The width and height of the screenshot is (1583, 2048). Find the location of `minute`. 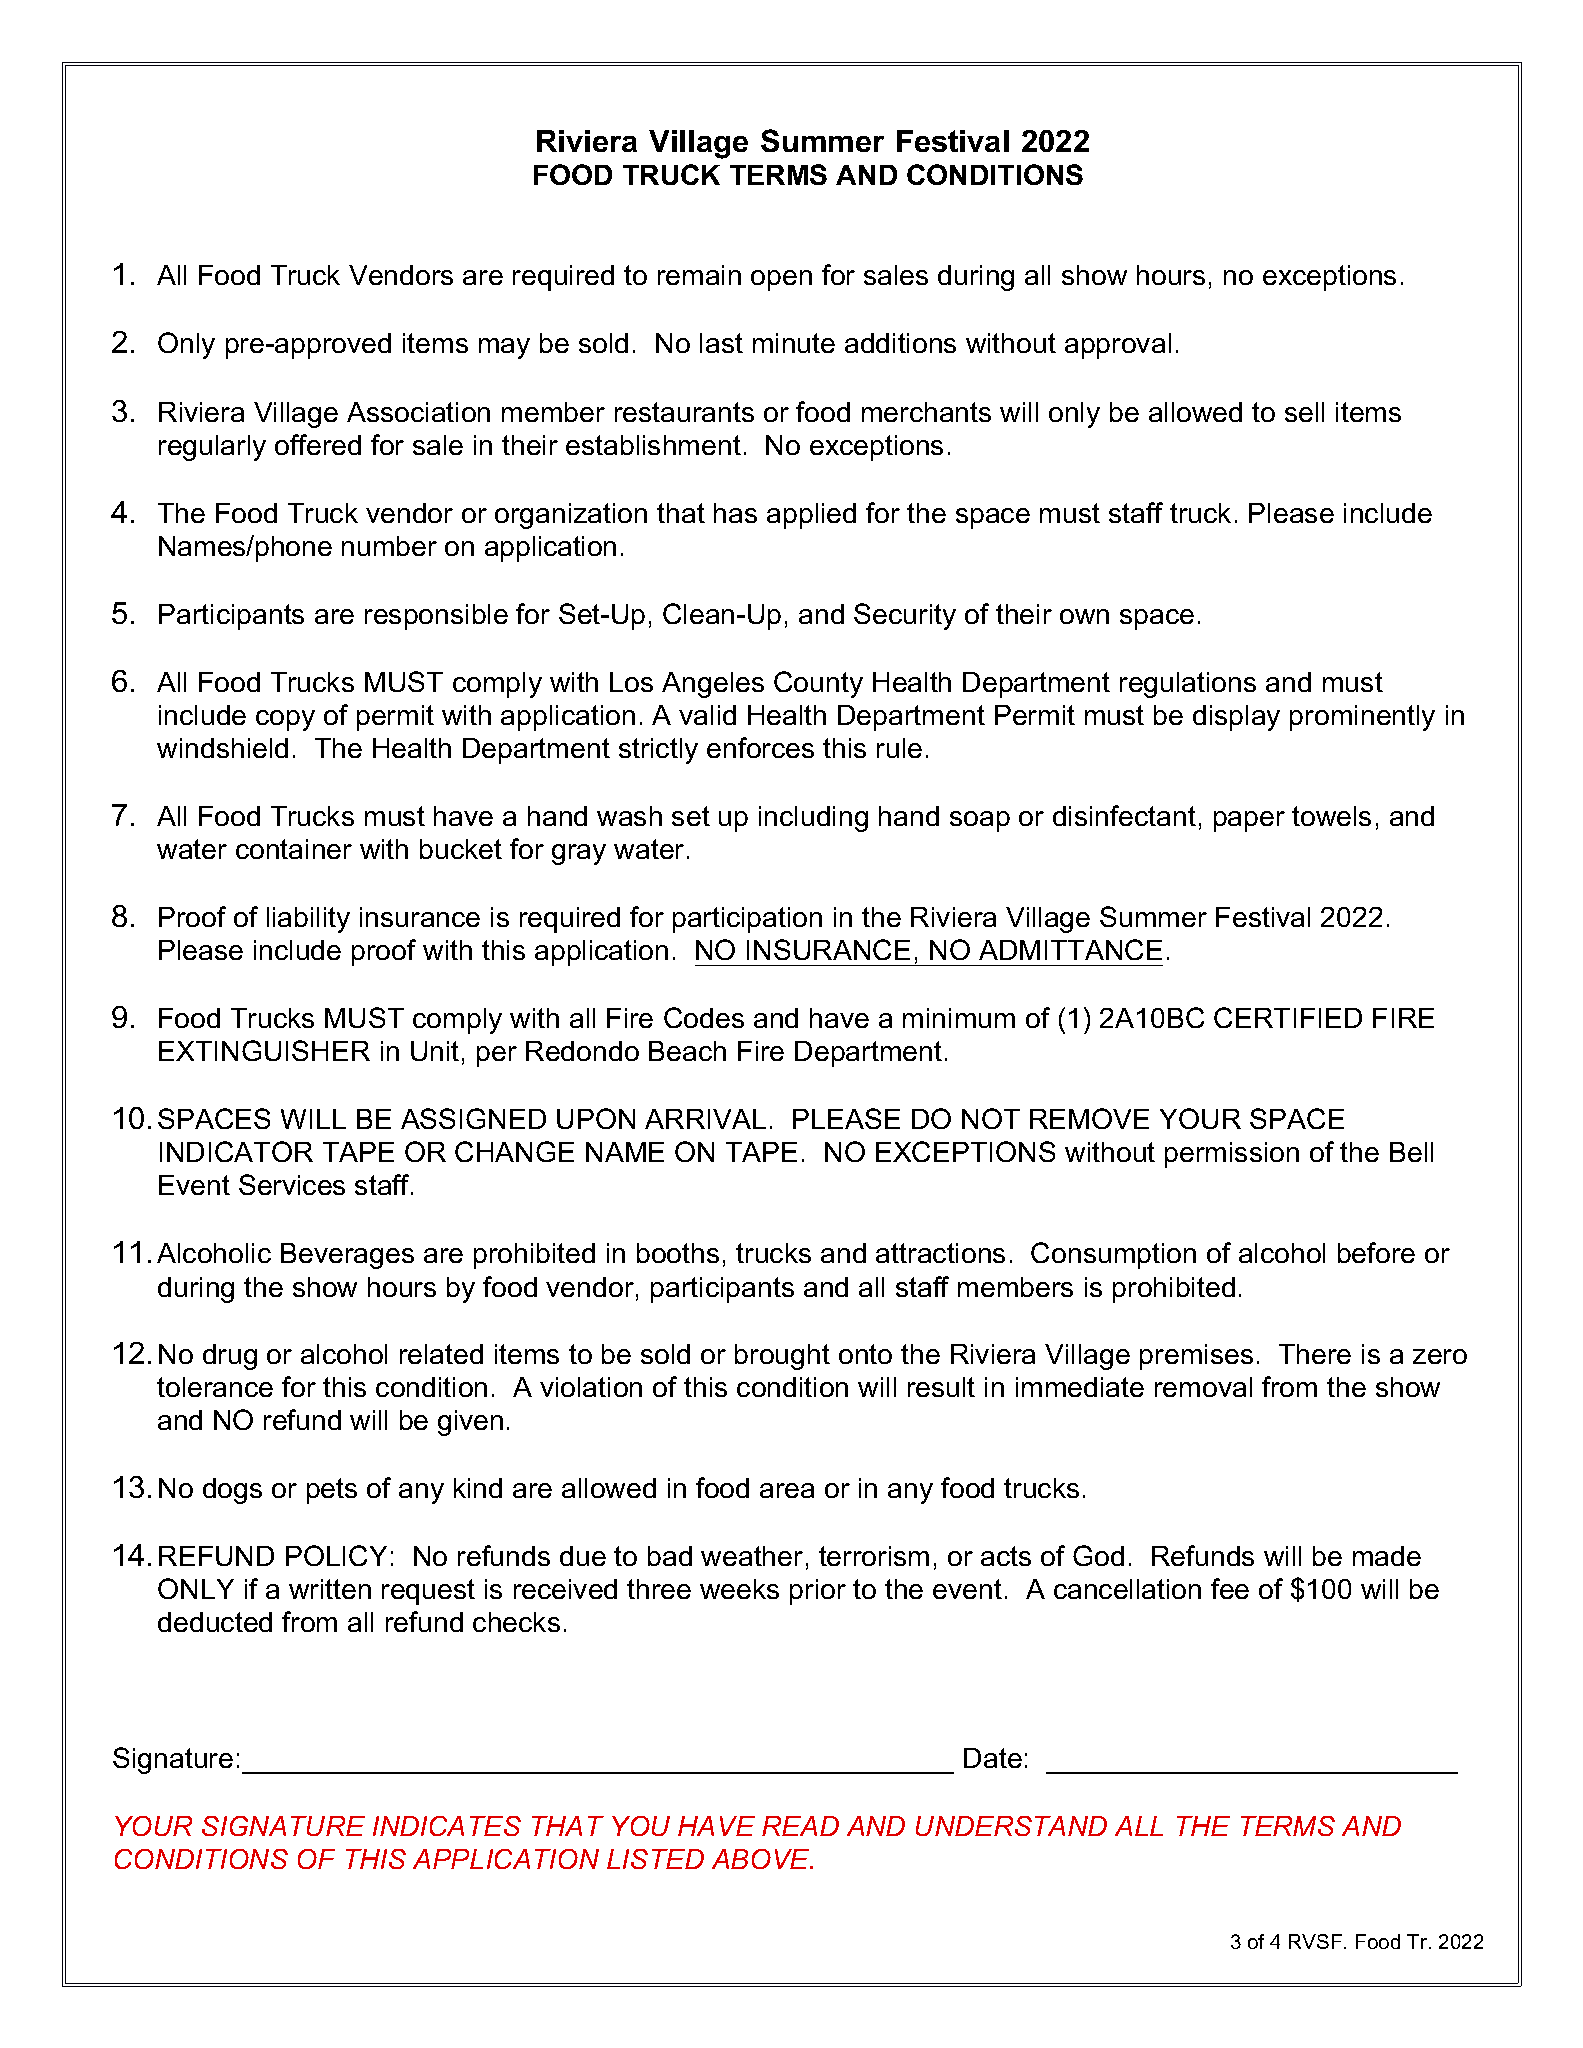

minute is located at coordinates (794, 343).
